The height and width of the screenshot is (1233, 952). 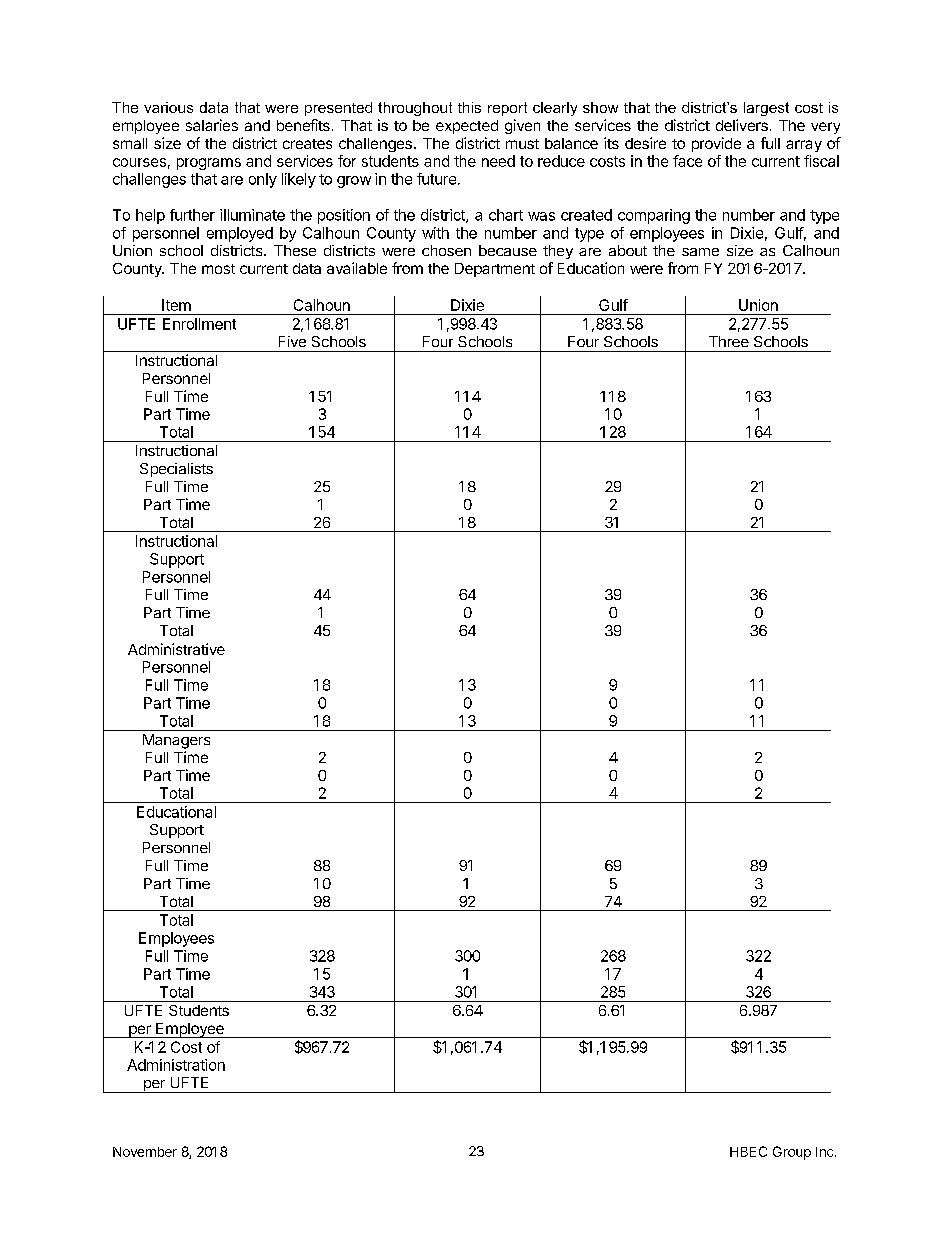 What do you see at coordinates (467, 127) in the screenshot?
I see `expected` at bounding box center [467, 127].
